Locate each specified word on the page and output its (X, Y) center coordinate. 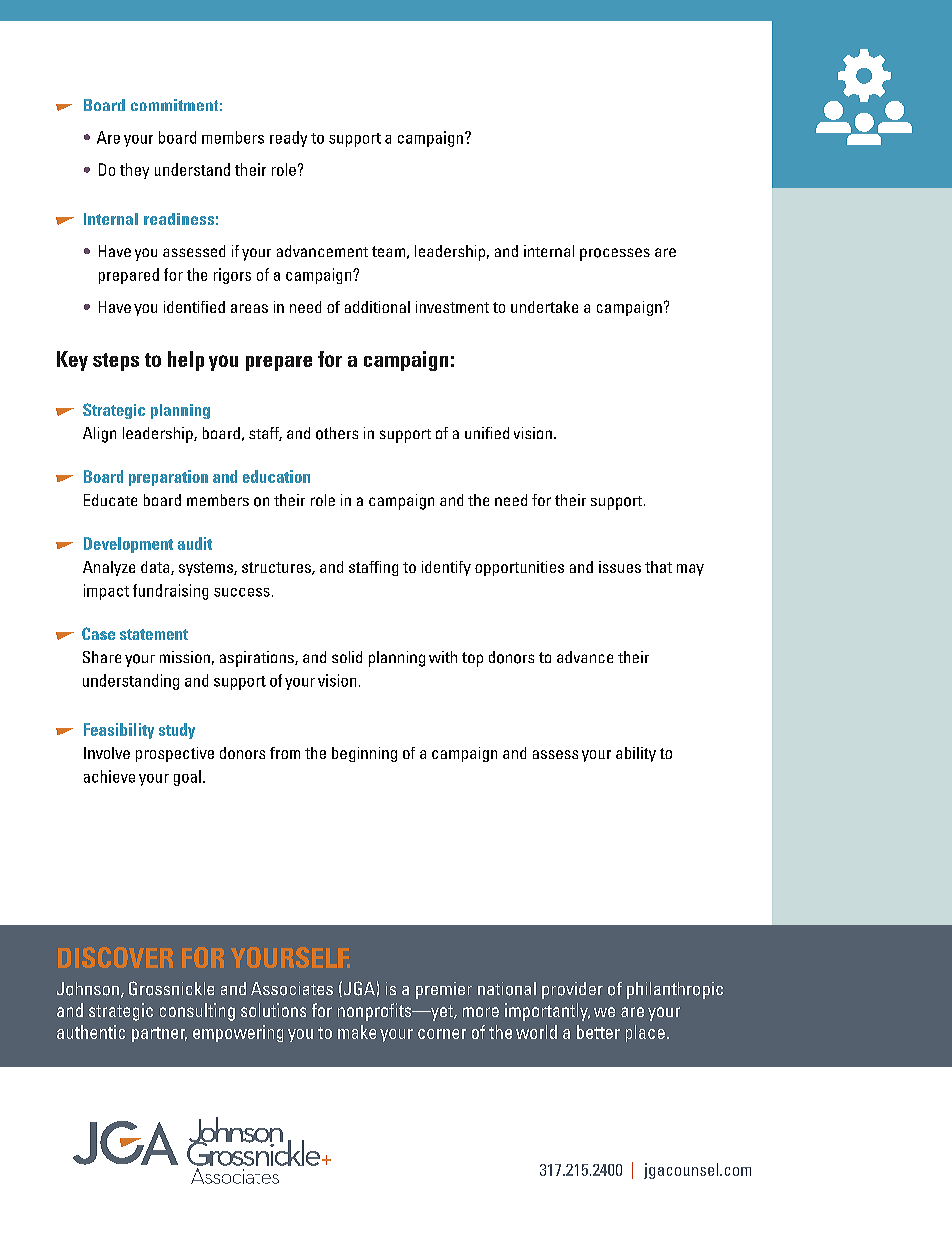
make (357, 1032)
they (134, 171)
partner (159, 1034)
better (598, 1032)
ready (288, 139)
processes (615, 254)
